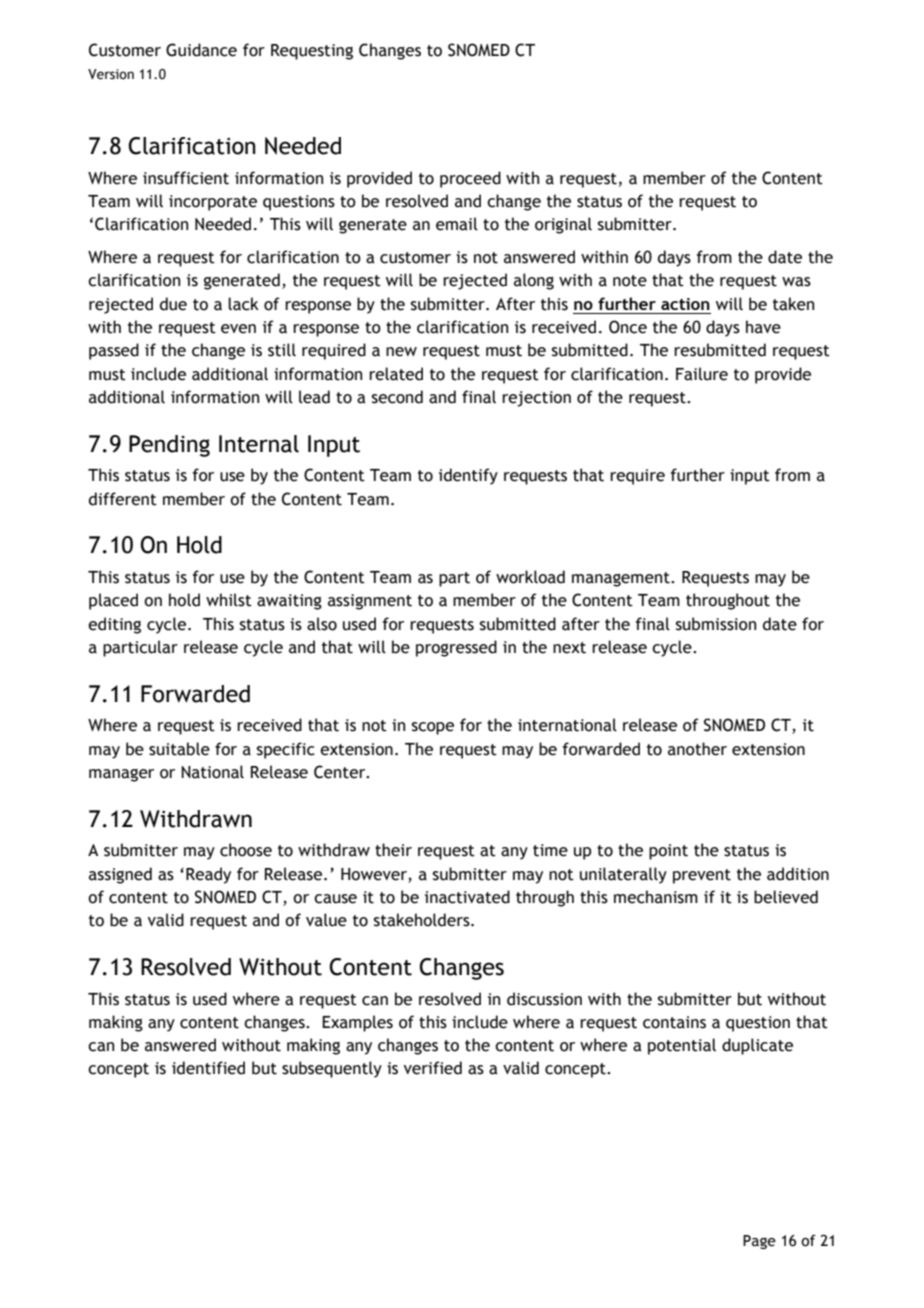 The height and width of the document is (1308, 924). Describe the element at coordinates (467, 897) in the document. I see `inactivated` at that location.
